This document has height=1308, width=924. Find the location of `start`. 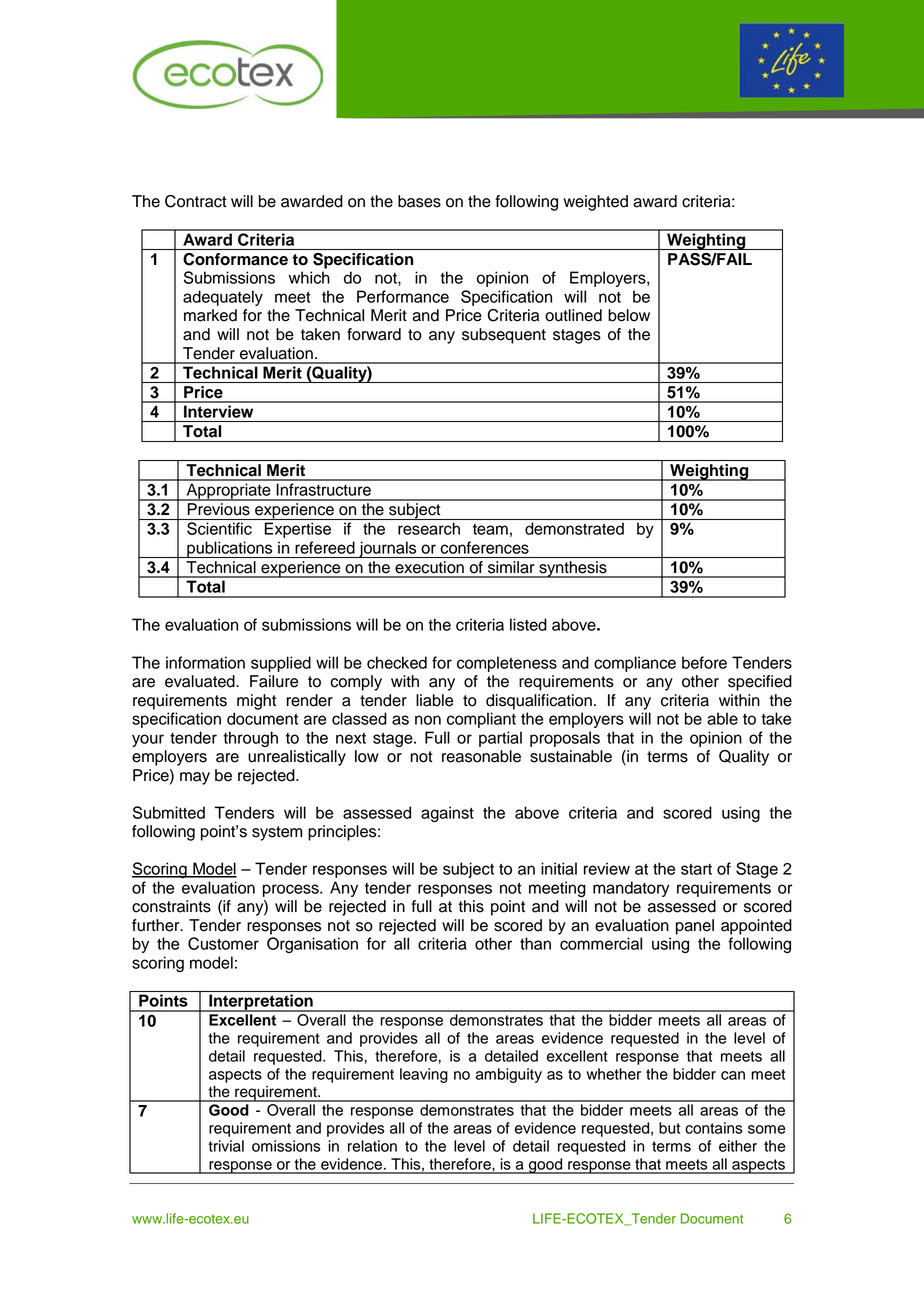

start is located at coordinates (696, 869).
